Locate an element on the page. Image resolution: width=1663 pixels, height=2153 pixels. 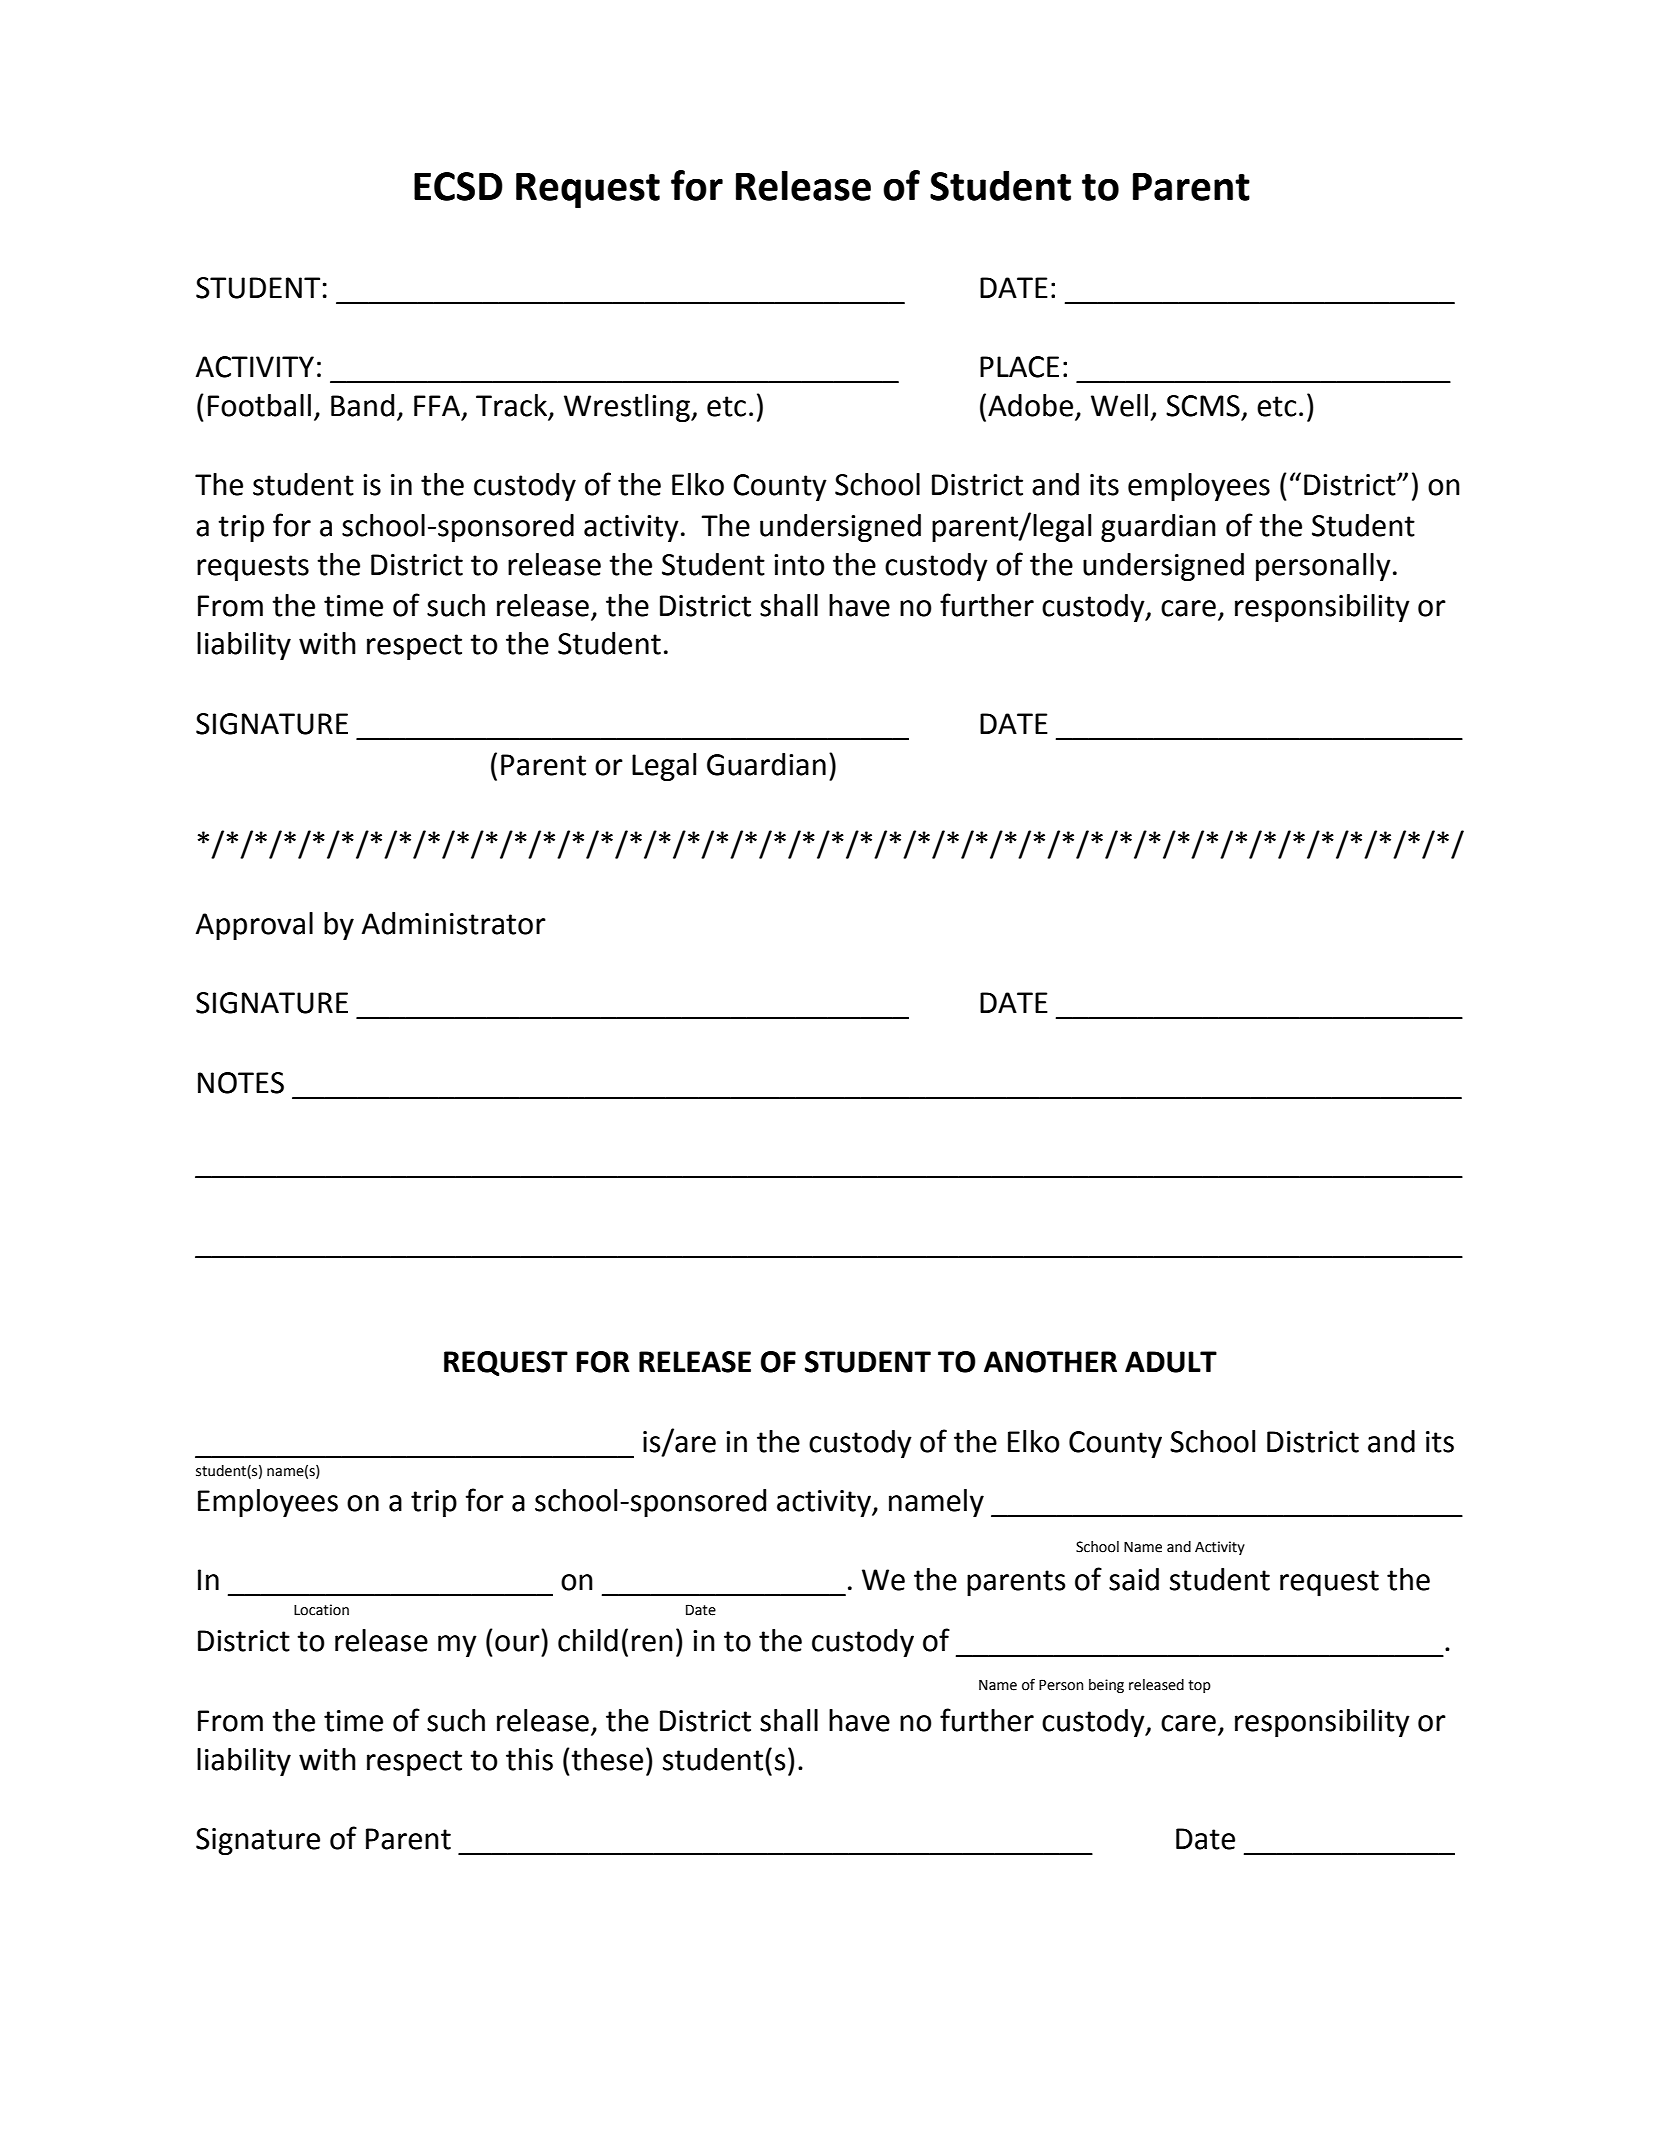
ANOTHER is located at coordinates (1050, 1362).
